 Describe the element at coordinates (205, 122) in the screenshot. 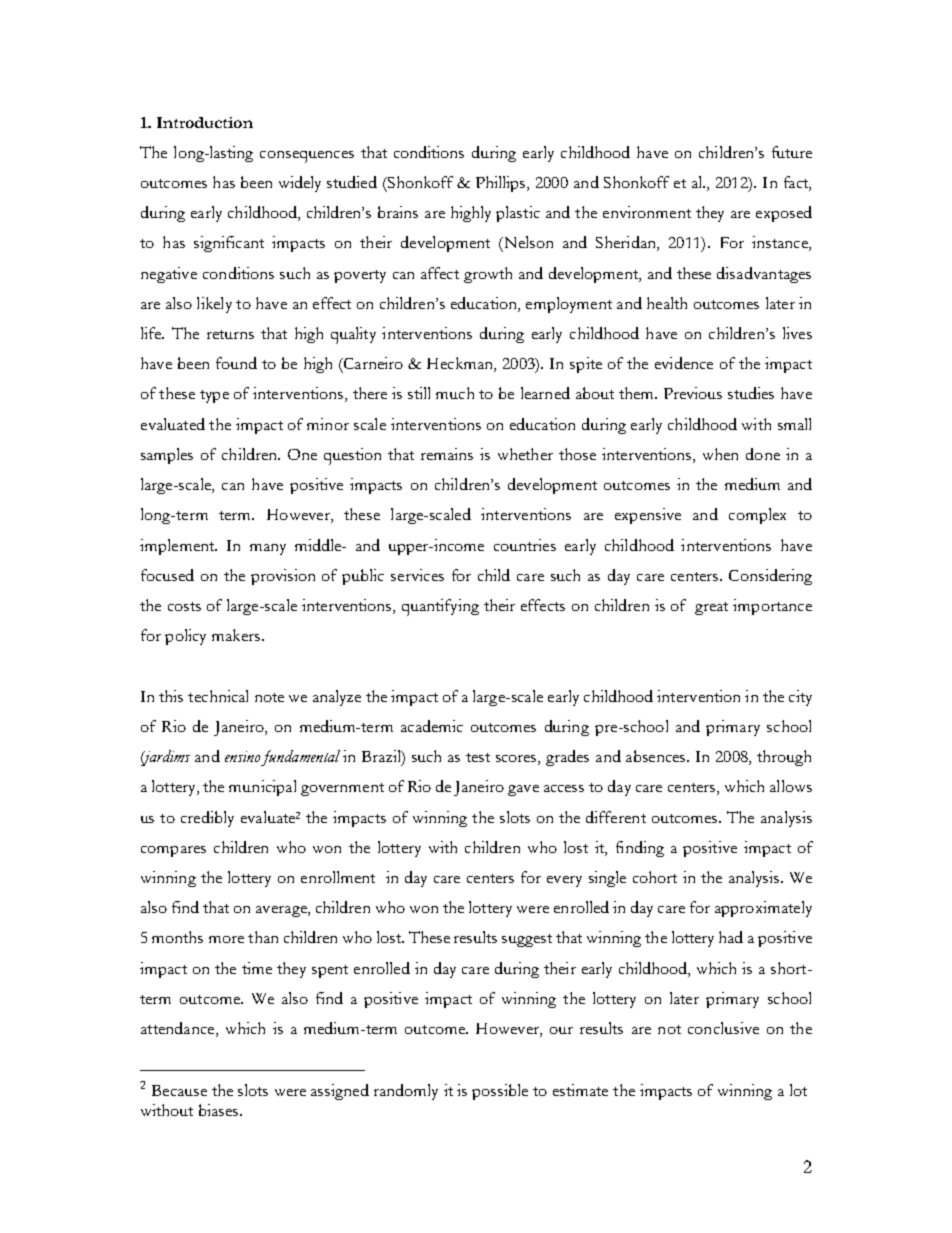

I see `Introduction` at that location.
